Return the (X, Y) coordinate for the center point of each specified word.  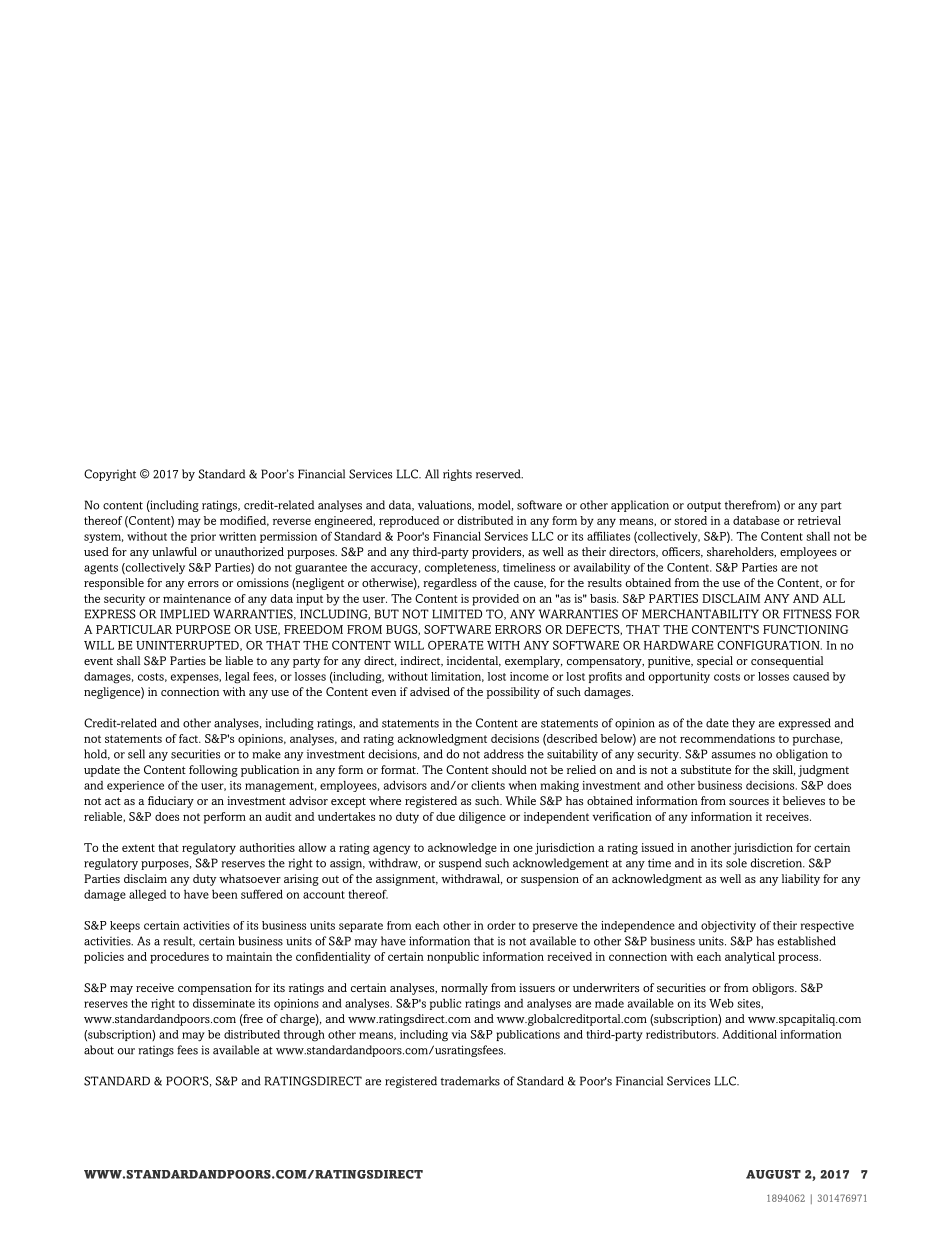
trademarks (470, 1081)
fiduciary (171, 802)
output (704, 507)
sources (749, 802)
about (99, 1050)
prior (203, 537)
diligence (482, 818)
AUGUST (773, 1174)
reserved (499, 474)
